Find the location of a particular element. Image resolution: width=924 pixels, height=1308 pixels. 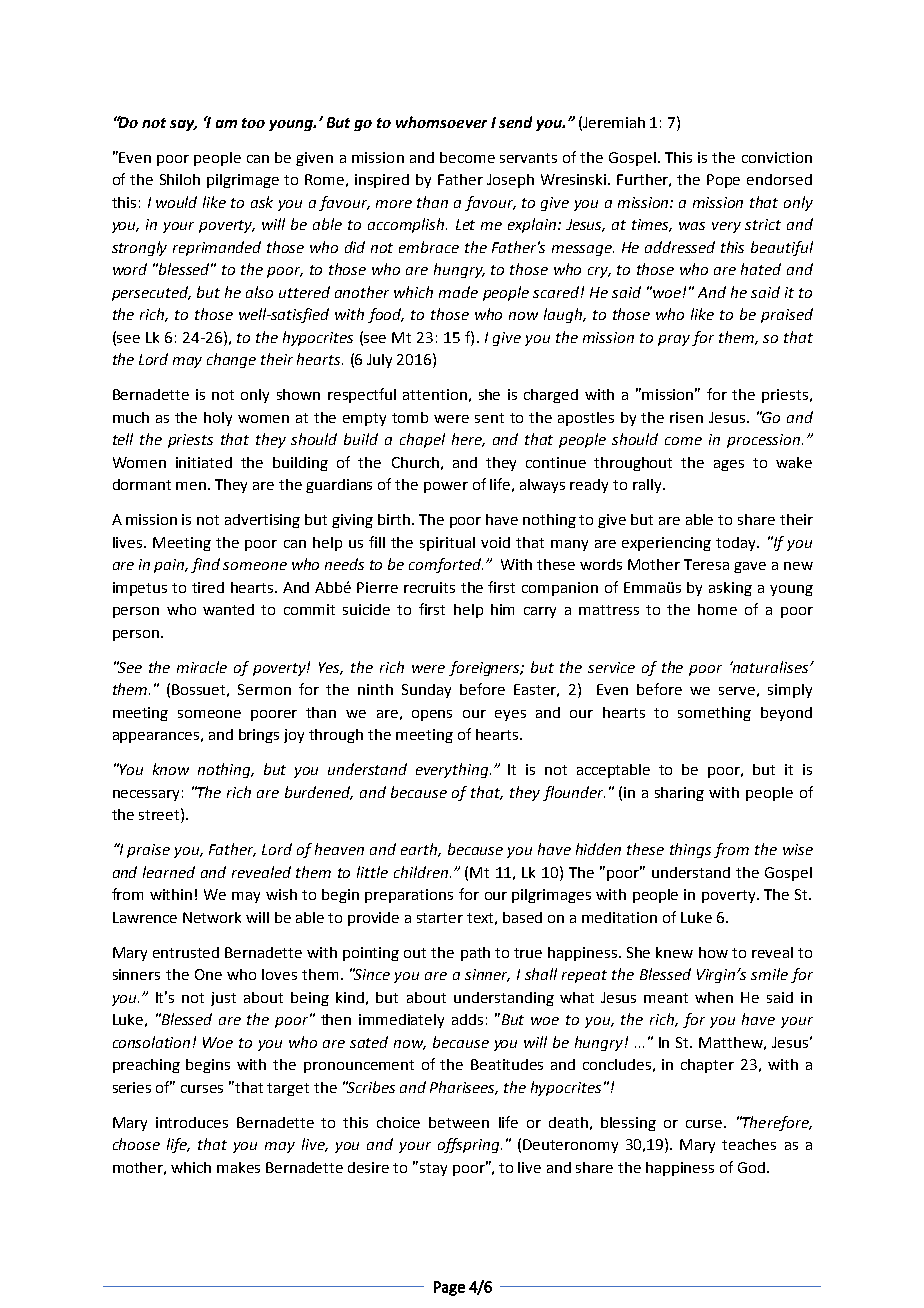

Pope is located at coordinates (723, 181).
